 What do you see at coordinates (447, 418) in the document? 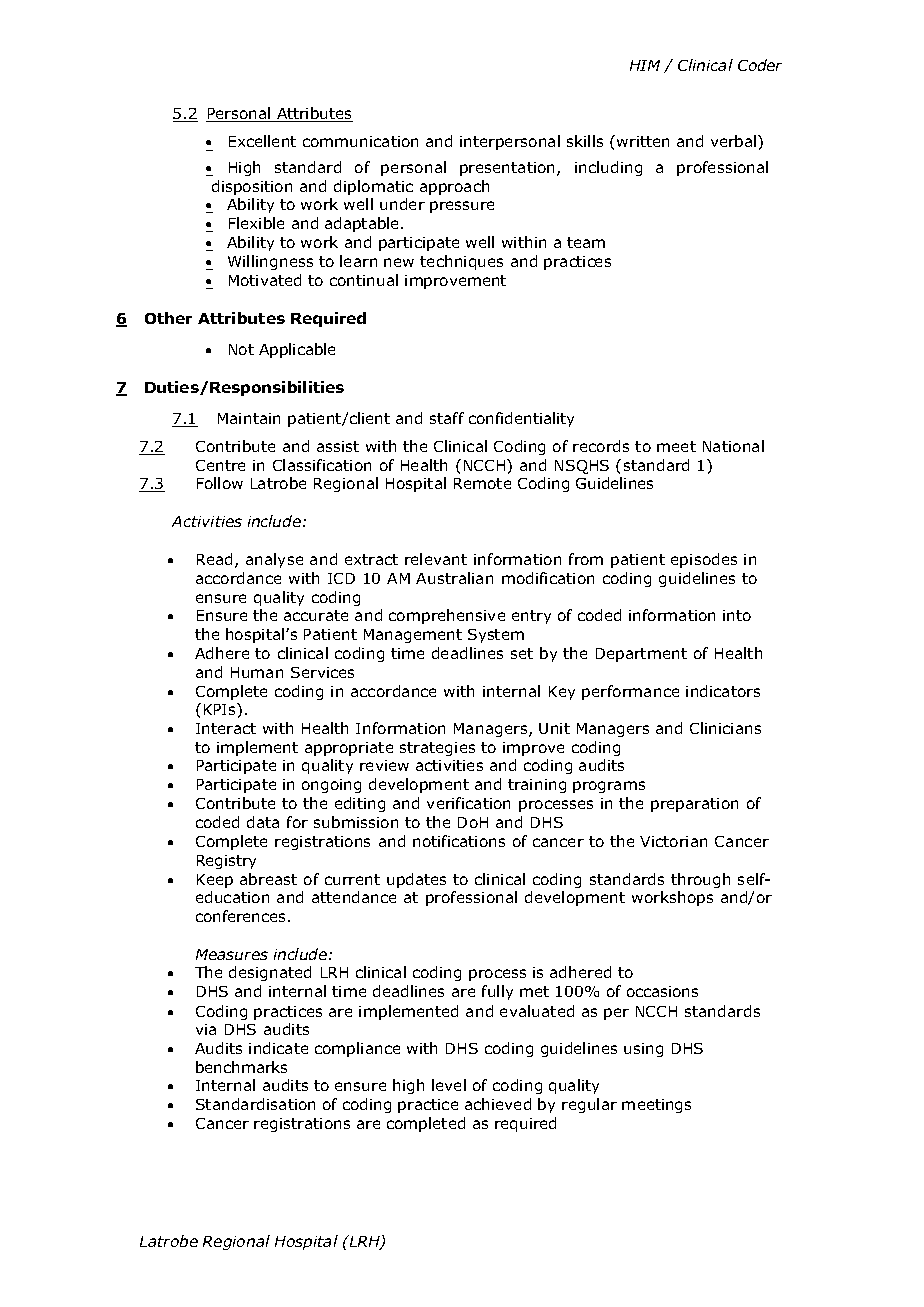
I see `staff` at bounding box center [447, 418].
